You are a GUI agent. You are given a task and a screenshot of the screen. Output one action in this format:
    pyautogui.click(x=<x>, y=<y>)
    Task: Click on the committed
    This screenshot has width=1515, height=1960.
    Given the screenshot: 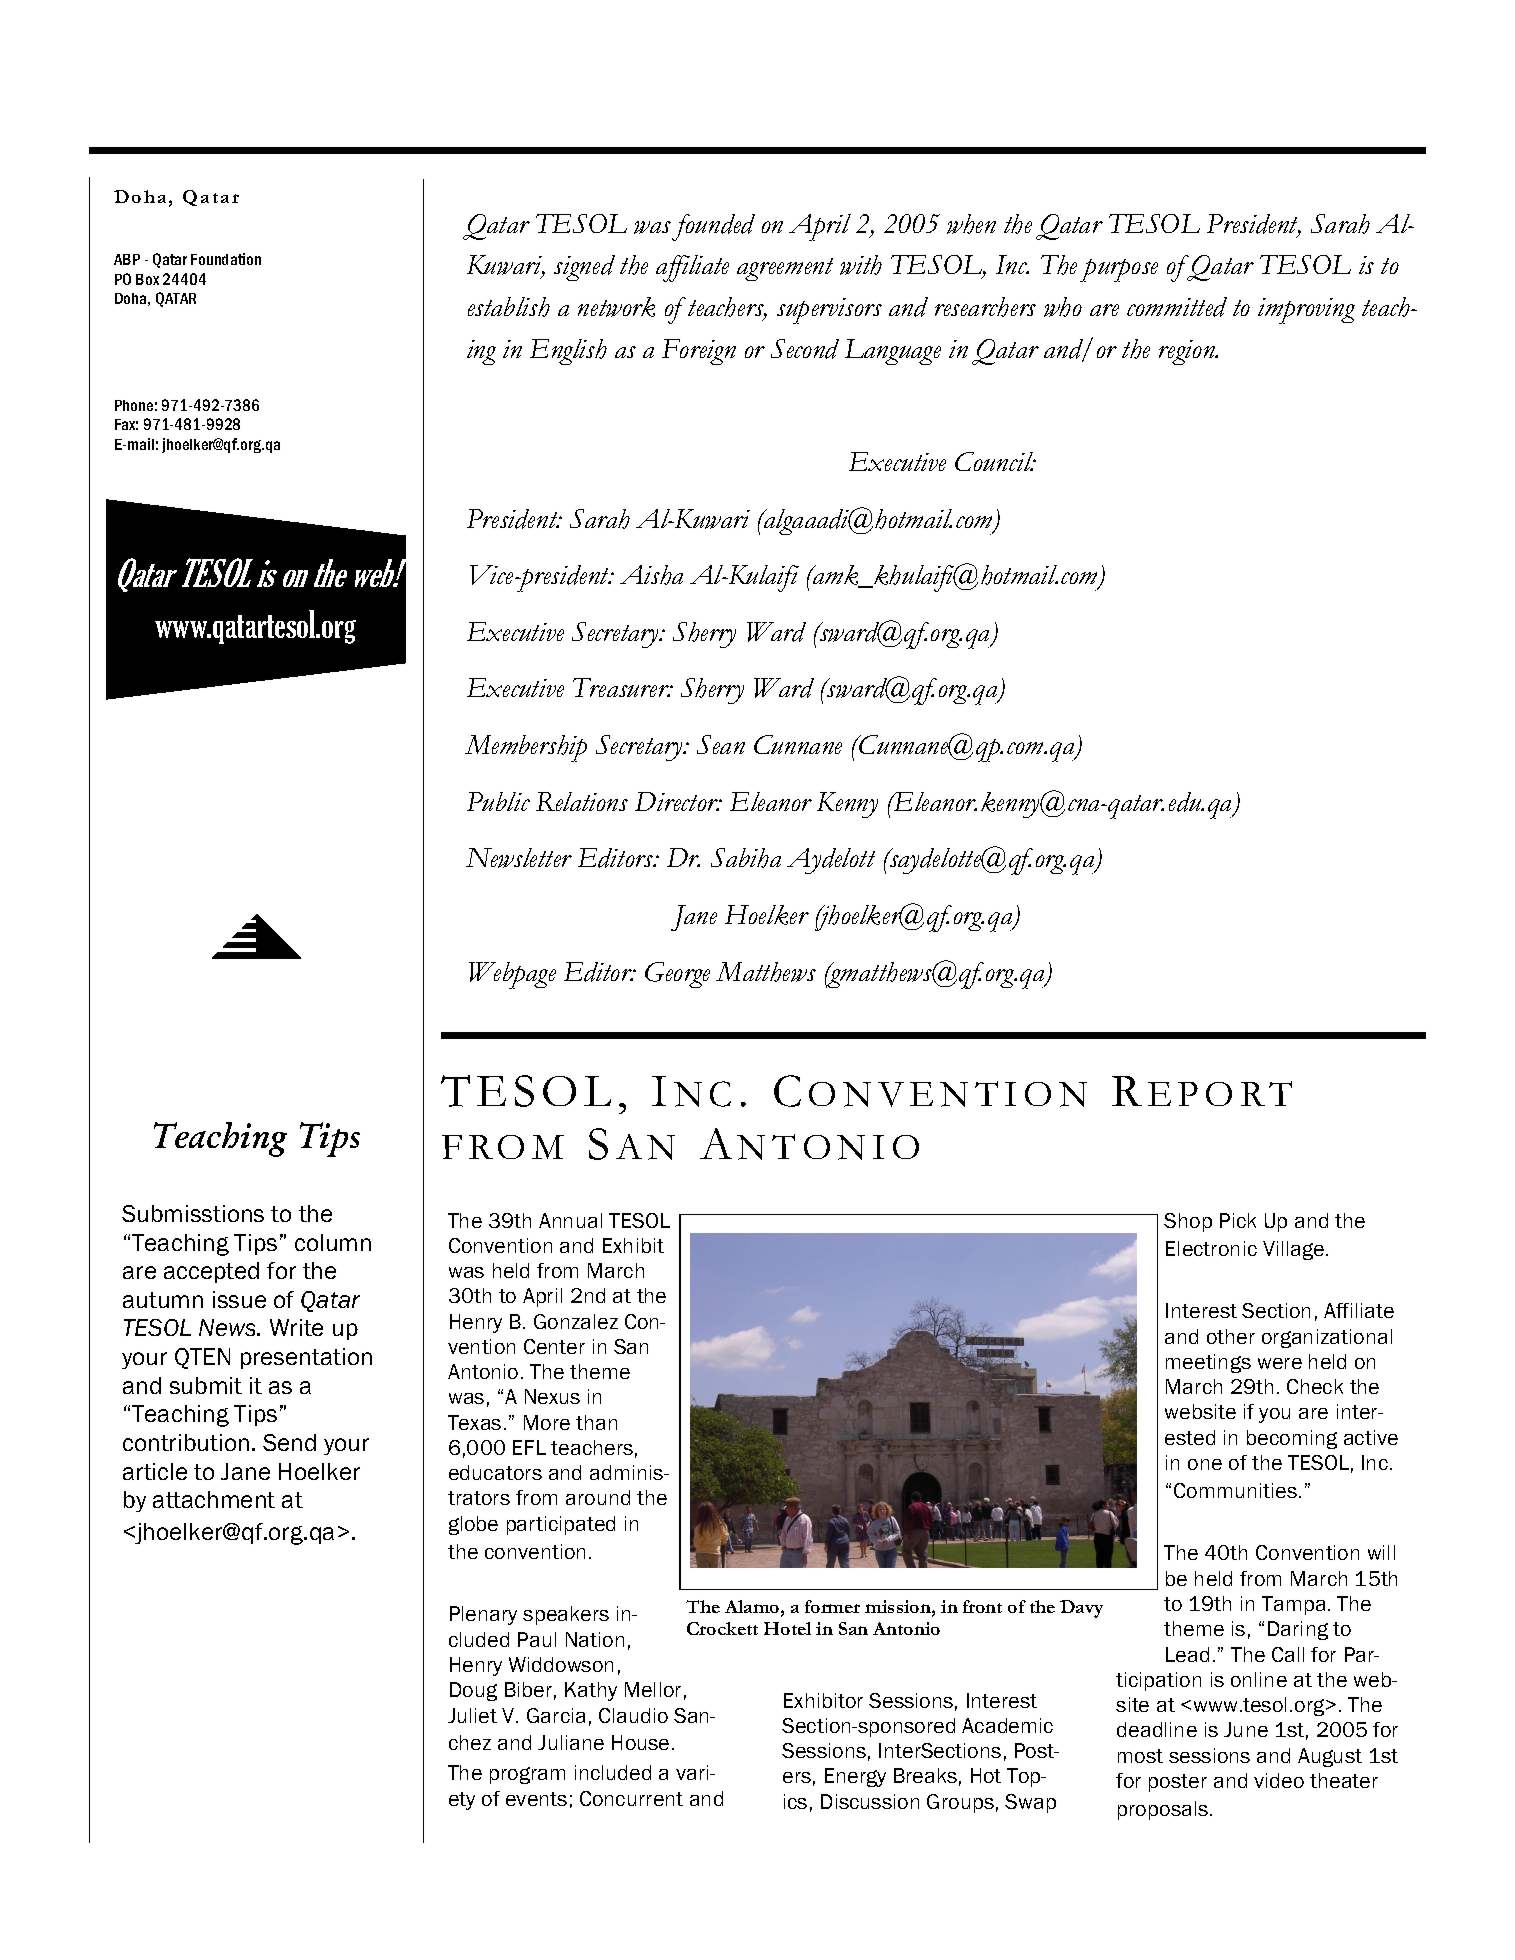 What is the action you would take?
    pyautogui.click(x=1177, y=307)
